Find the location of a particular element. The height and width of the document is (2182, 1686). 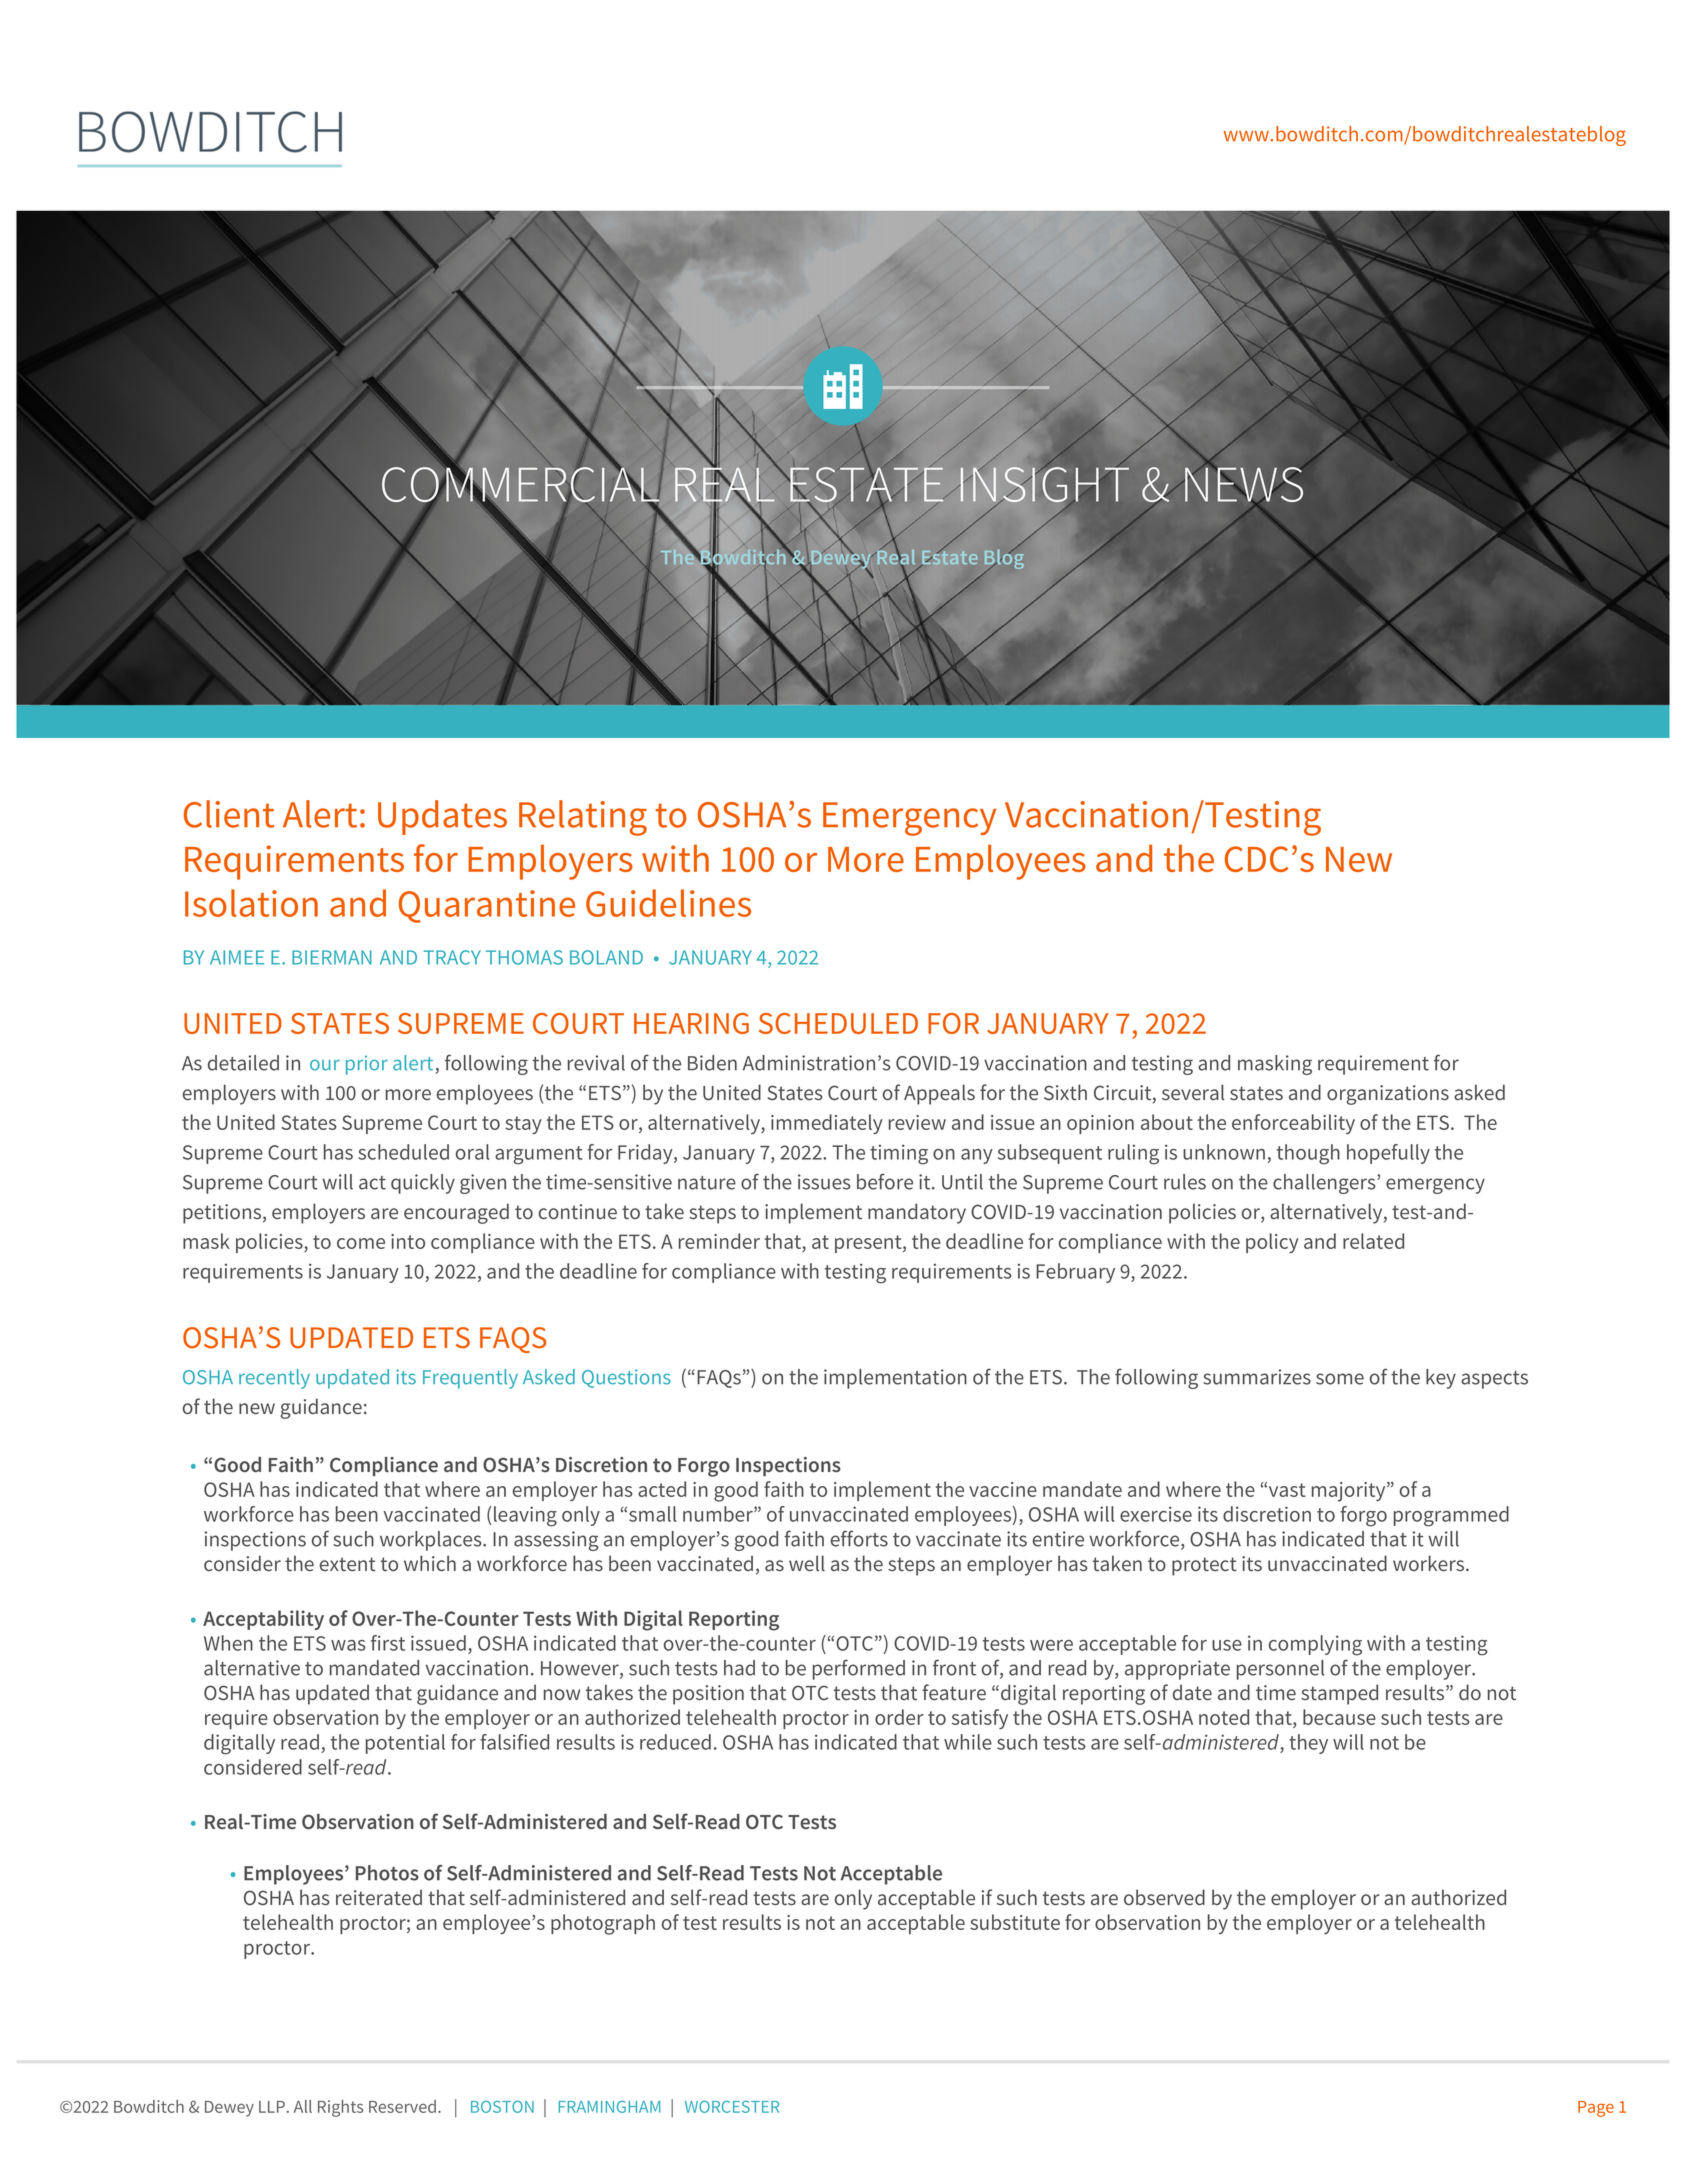

efforts is located at coordinates (859, 1538).
